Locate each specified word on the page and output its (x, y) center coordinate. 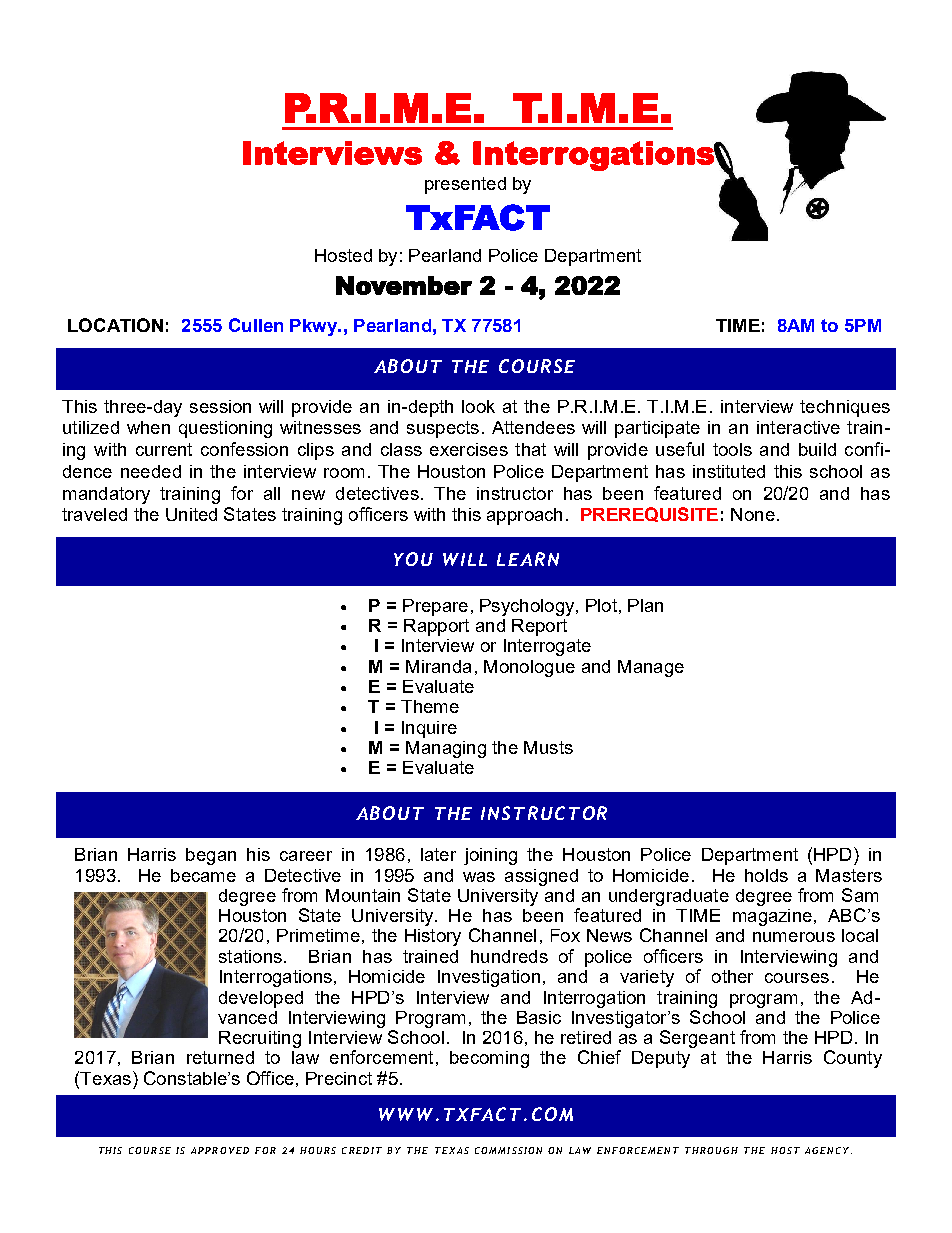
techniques (845, 408)
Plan (645, 605)
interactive (798, 427)
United (191, 514)
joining (490, 856)
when (148, 427)
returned (220, 1057)
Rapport (436, 627)
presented (465, 185)
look (478, 406)
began (211, 856)
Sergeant (697, 1039)
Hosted (343, 255)
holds (766, 875)
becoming (489, 1059)
